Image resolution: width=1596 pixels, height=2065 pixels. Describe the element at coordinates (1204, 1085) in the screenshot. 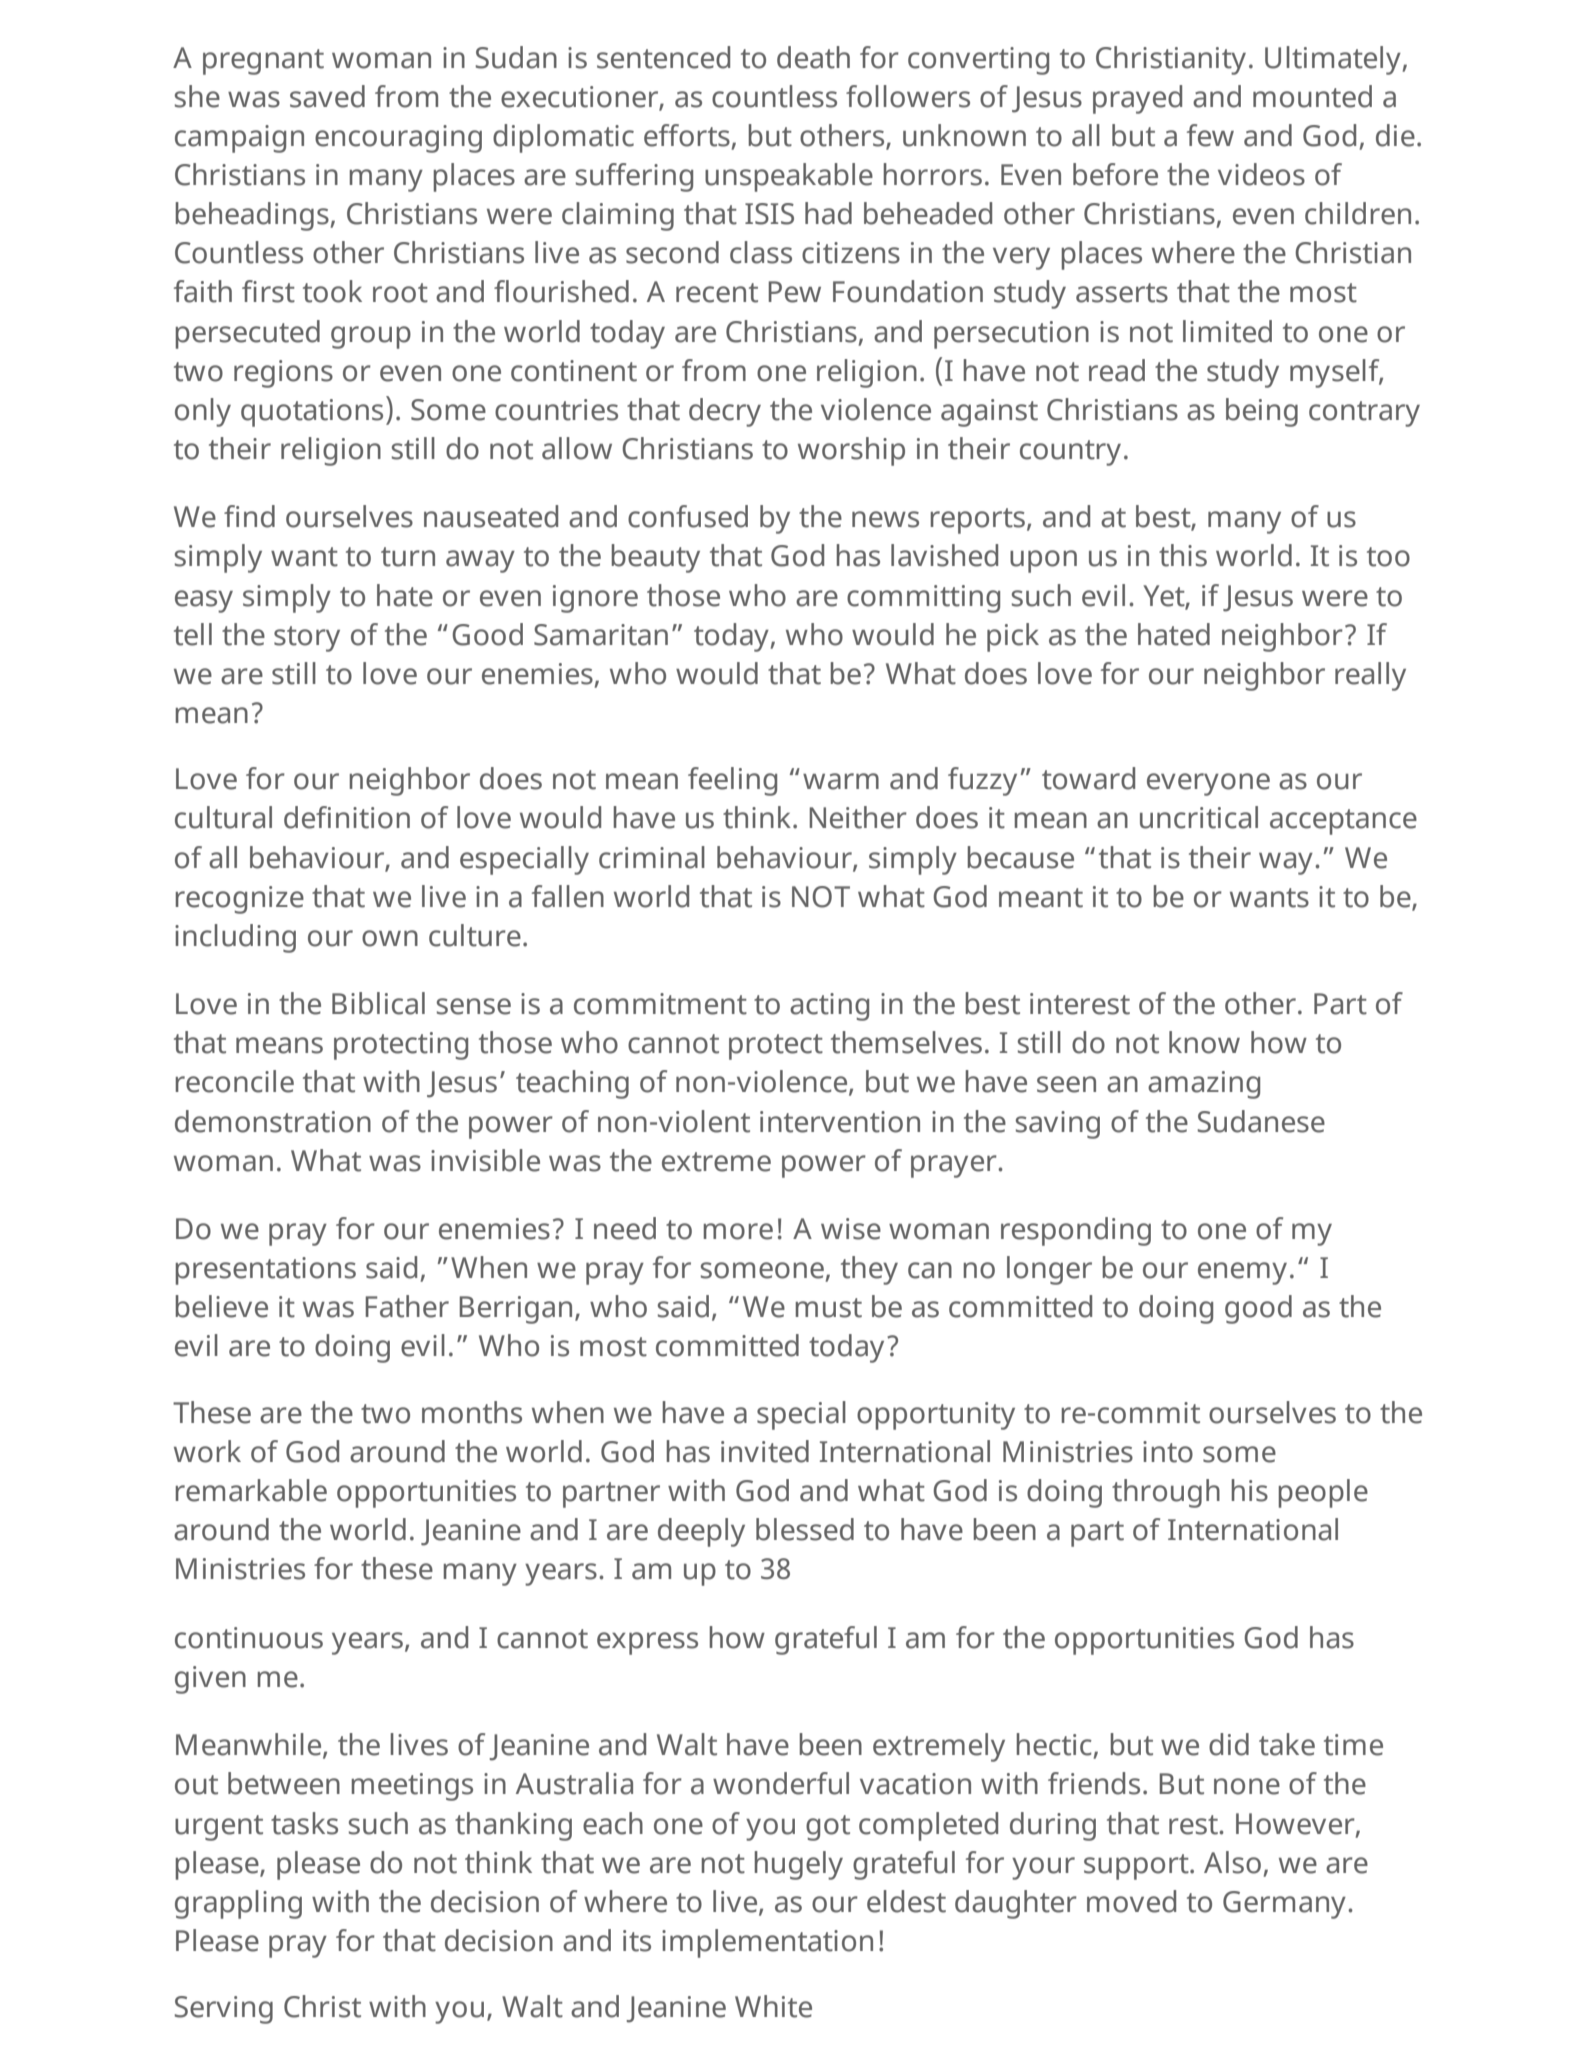

I see `amazing` at that location.
